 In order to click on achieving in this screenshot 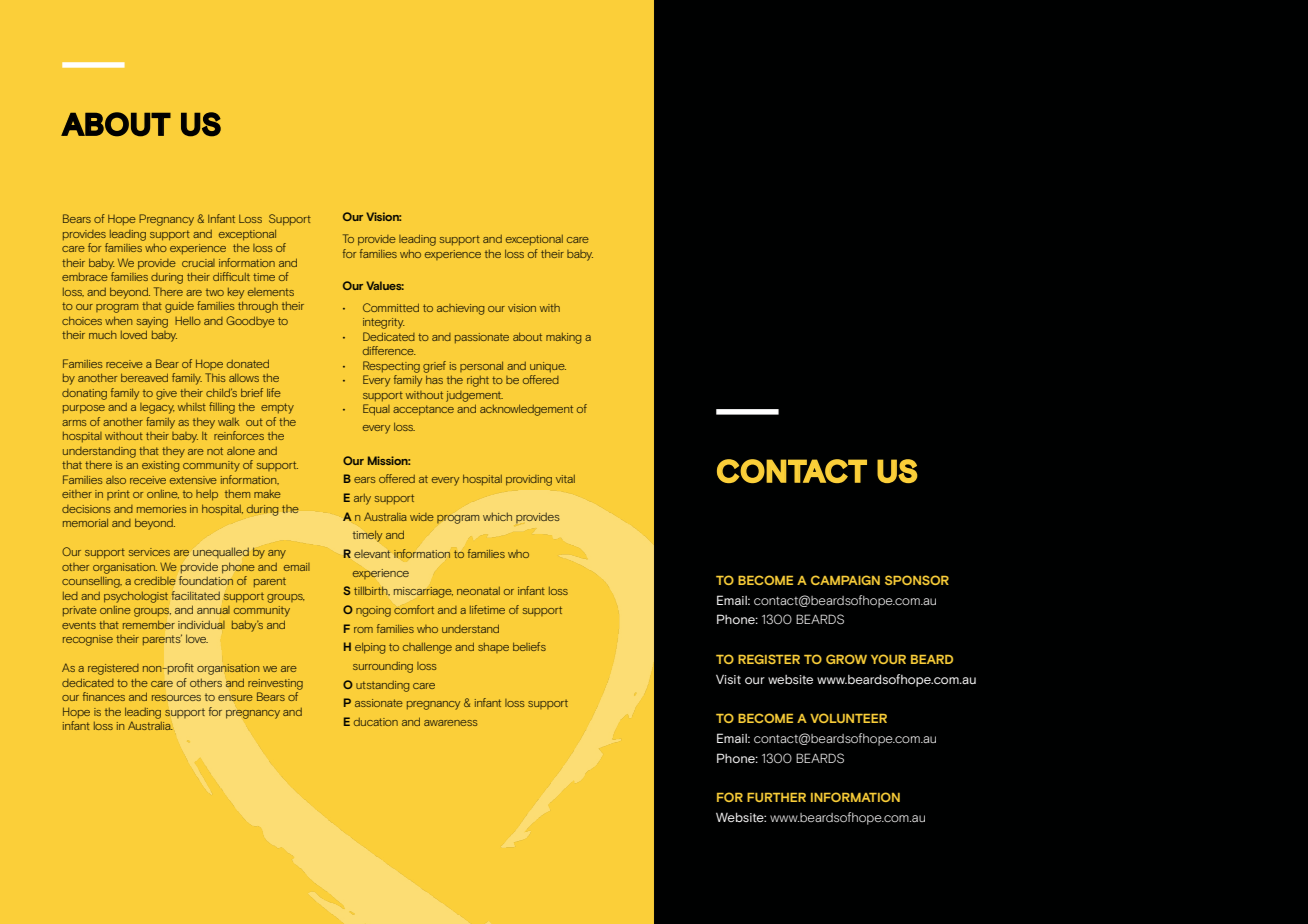, I will do `click(460, 309)`.
